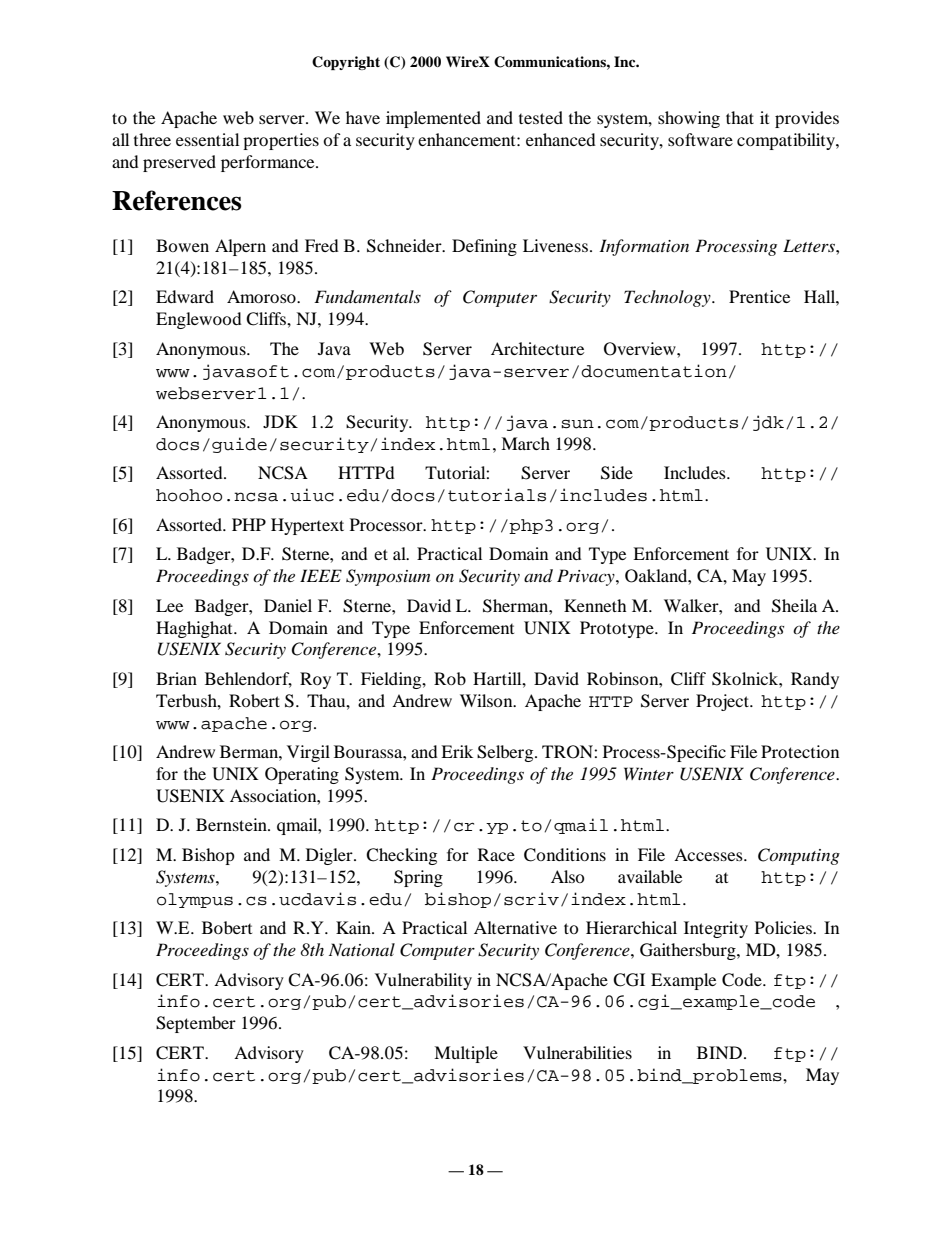 Image resolution: width=952 pixels, height=1233 pixels. Describe the element at coordinates (723, 702) in the screenshot. I see `Project` at that location.
